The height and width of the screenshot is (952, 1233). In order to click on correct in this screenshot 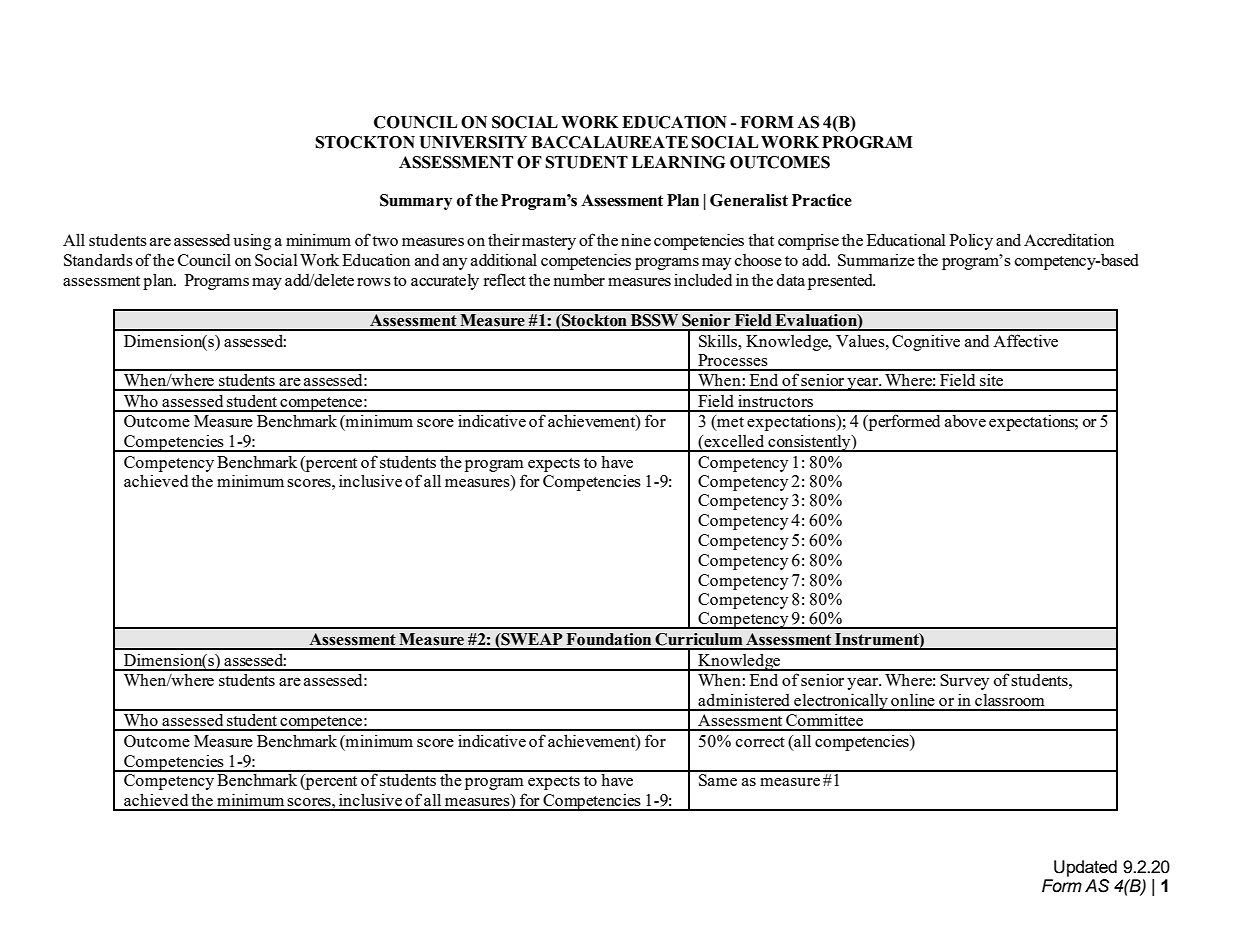, I will do `click(760, 742)`.
